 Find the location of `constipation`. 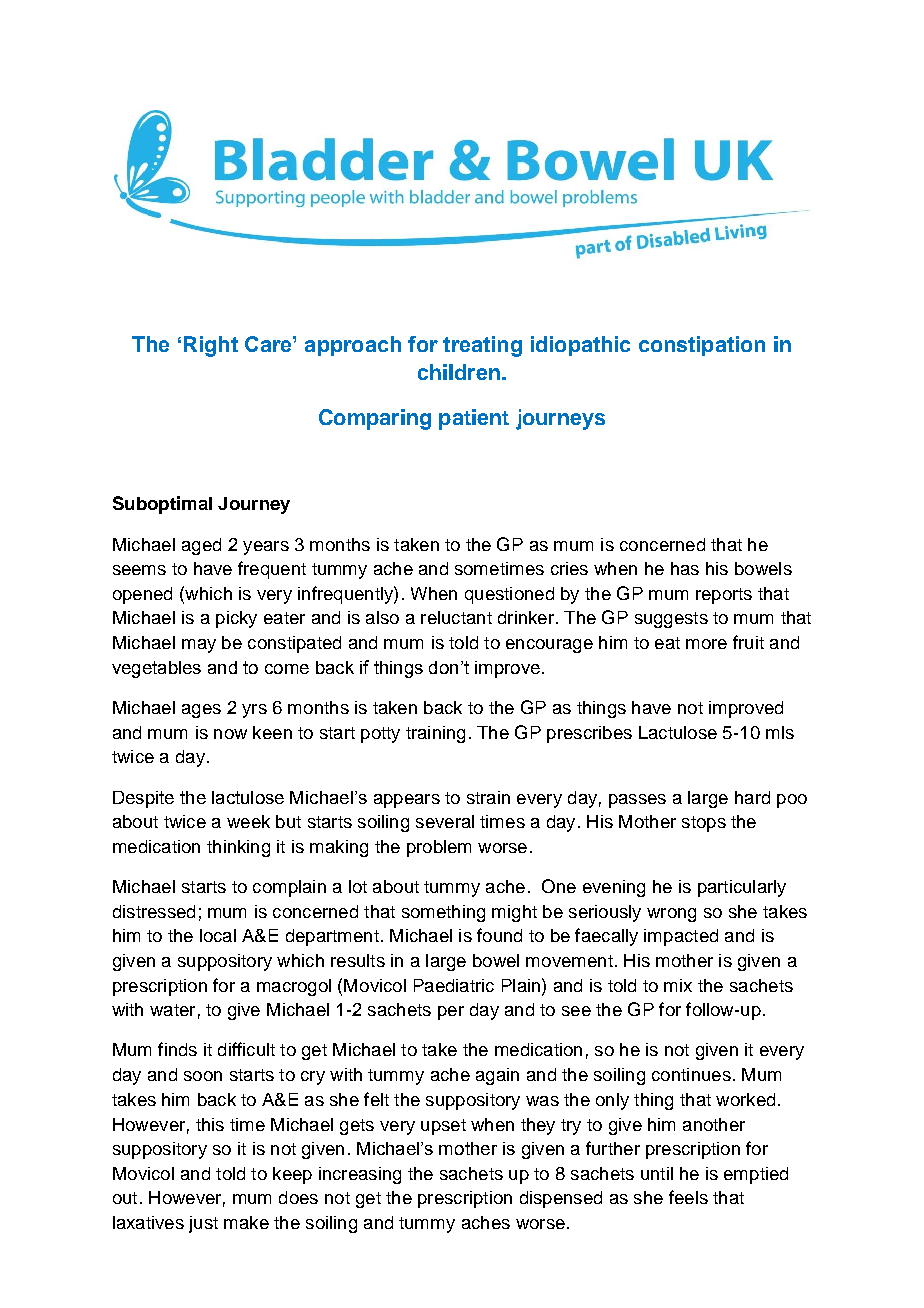

constipation is located at coordinates (702, 346).
